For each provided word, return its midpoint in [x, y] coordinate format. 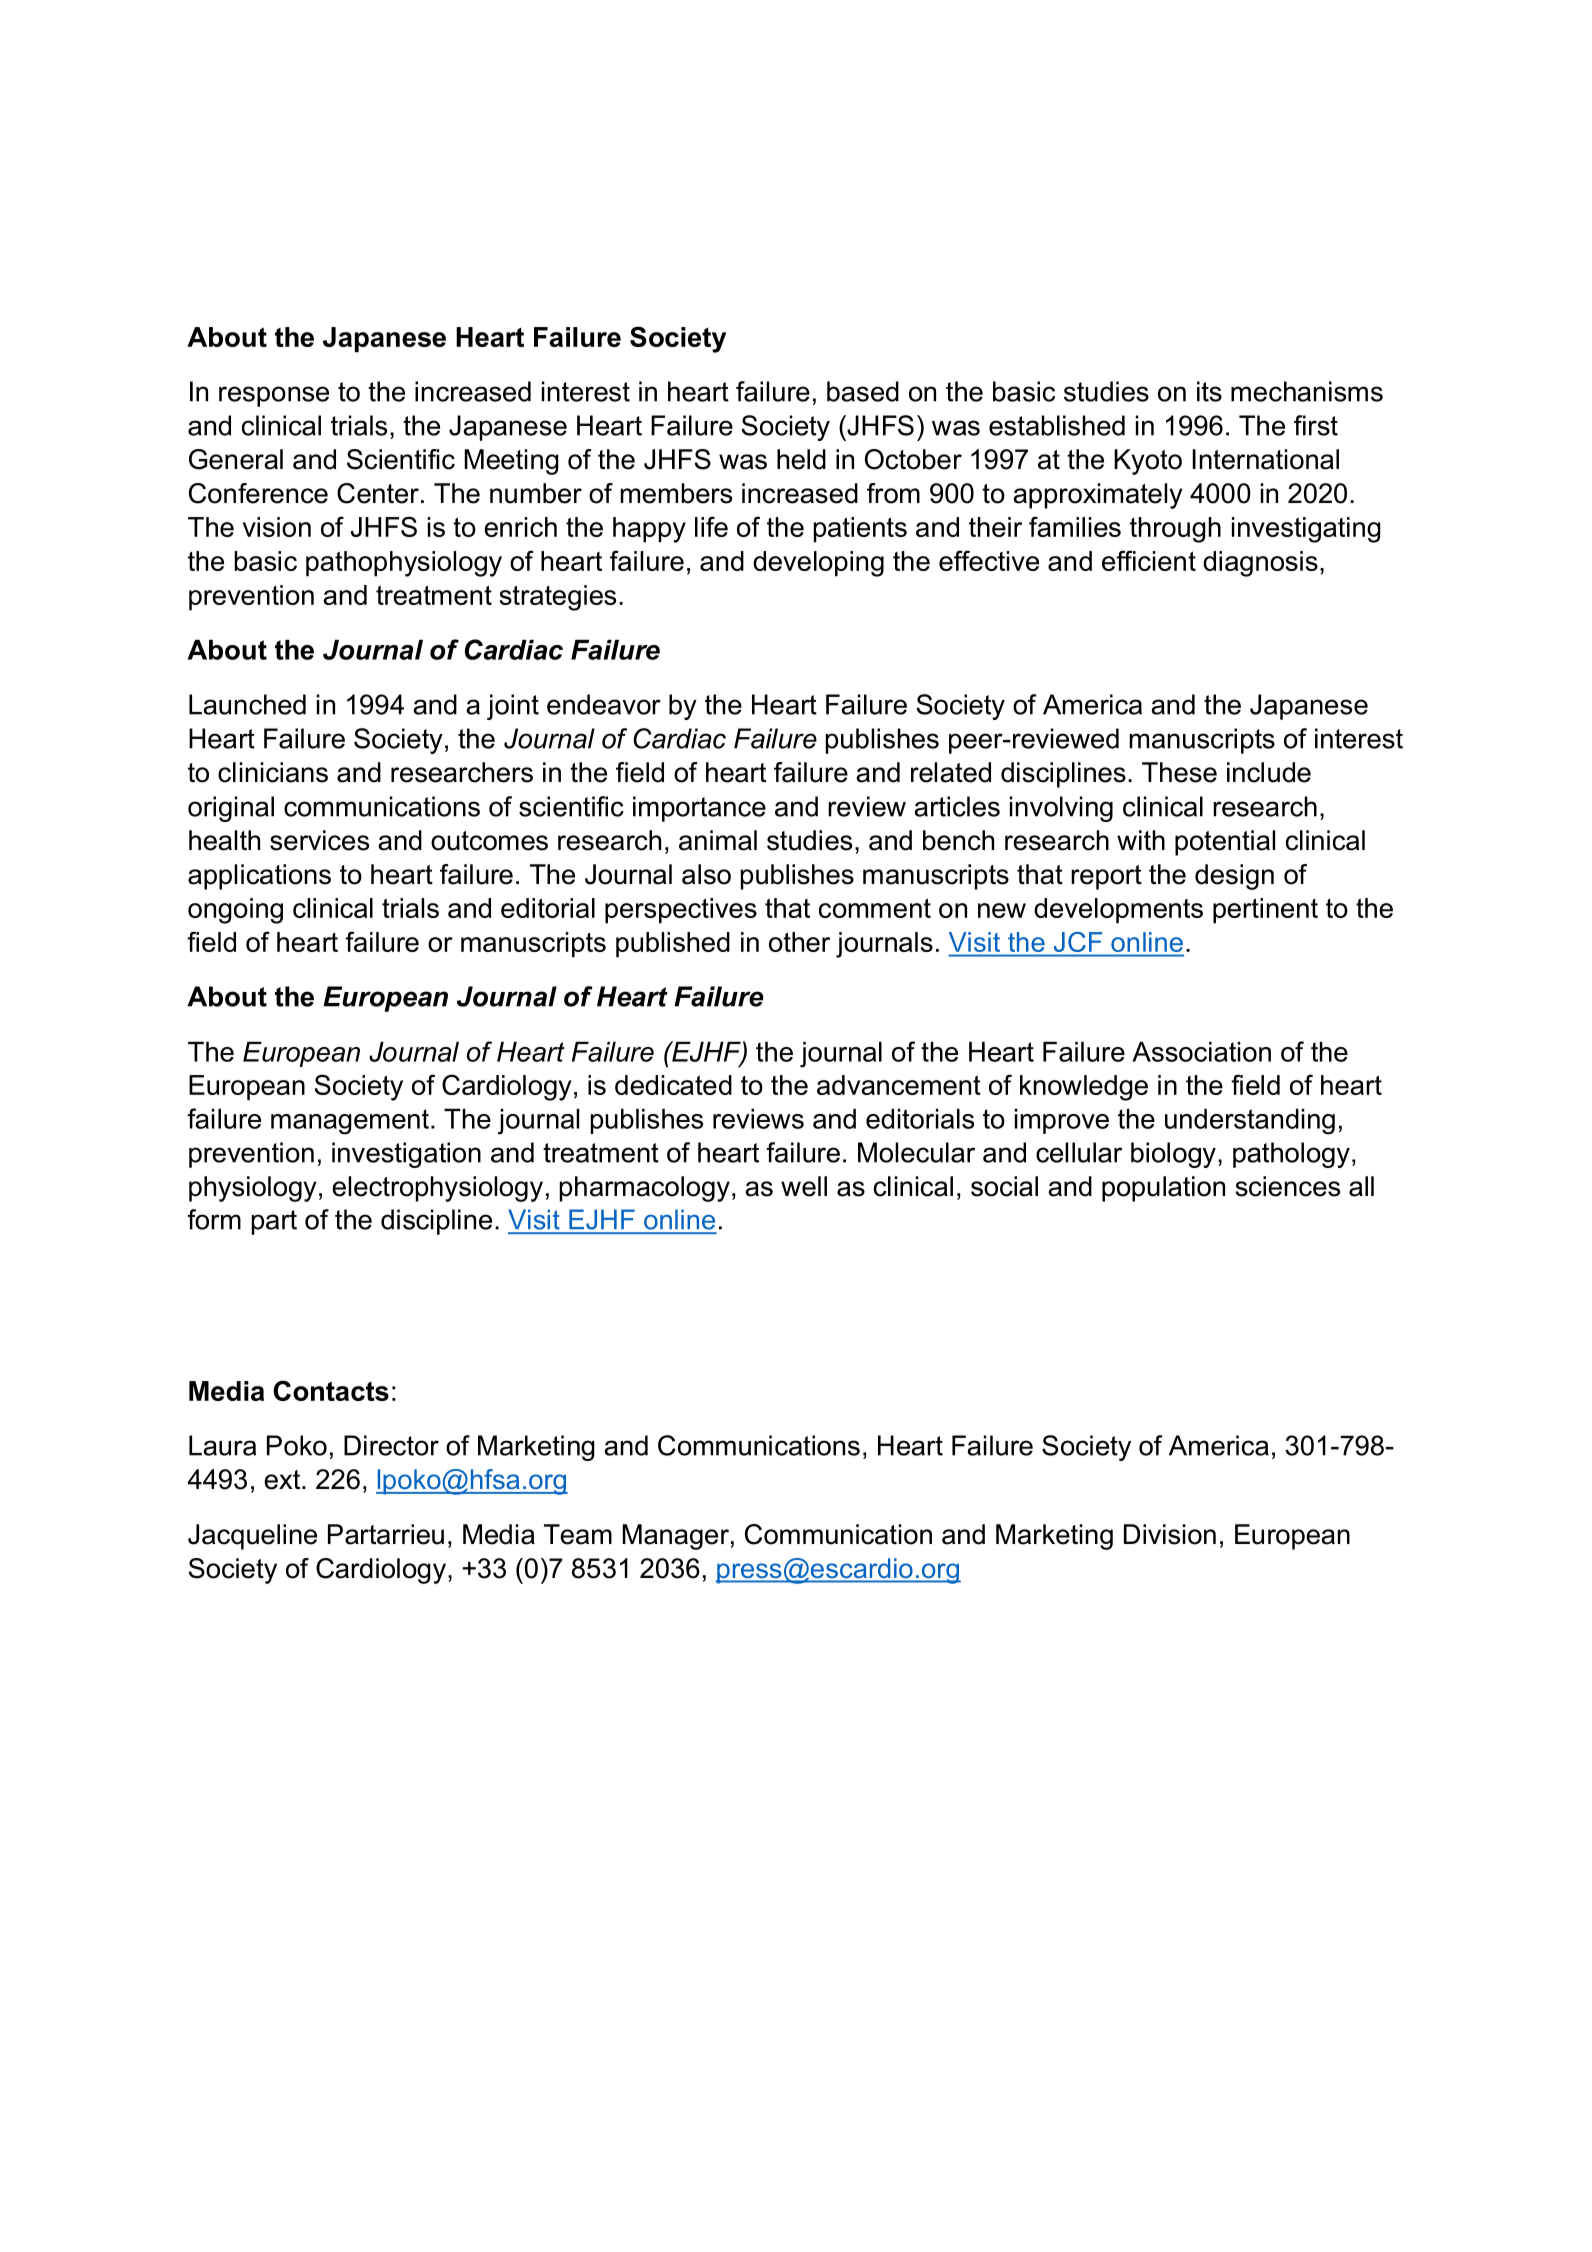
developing [818, 564]
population [1163, 1189]
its [1209, 391]
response [274, 396]
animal [718, 840]
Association [1201, 1052]
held [801, 459]
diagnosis [1260, 564]
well [804, 1186]
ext [283, 1480]
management [350, 1122]
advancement [899, 1085]
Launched [247, 704]
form [214, 1219]
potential [1225, 843]
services [319, 840]
